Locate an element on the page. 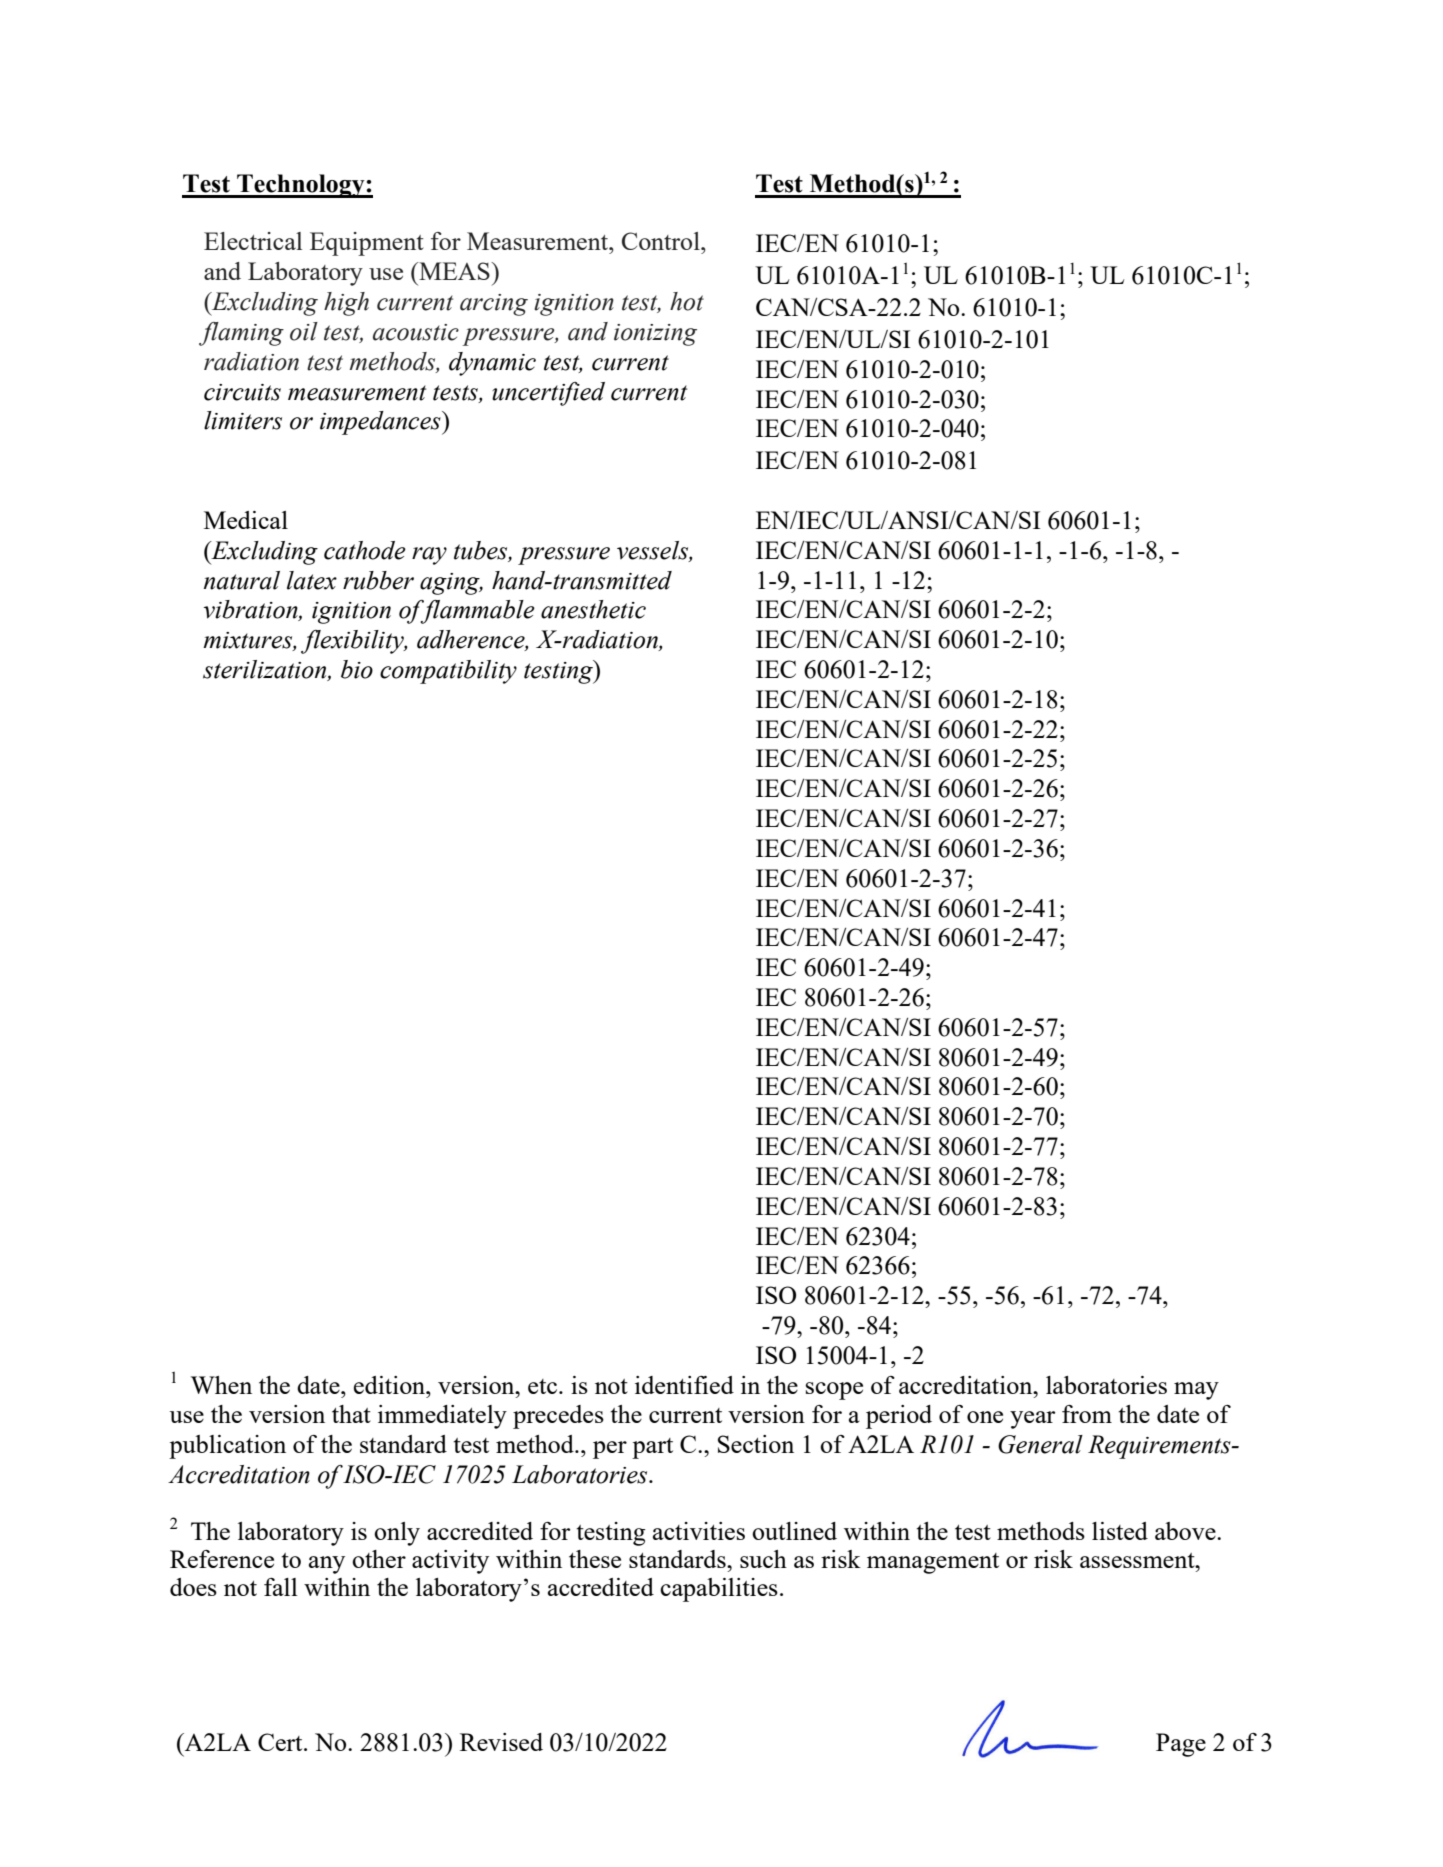 The height and width of the page is (1867, 1443). bio is located at coordinates (357, 669).
